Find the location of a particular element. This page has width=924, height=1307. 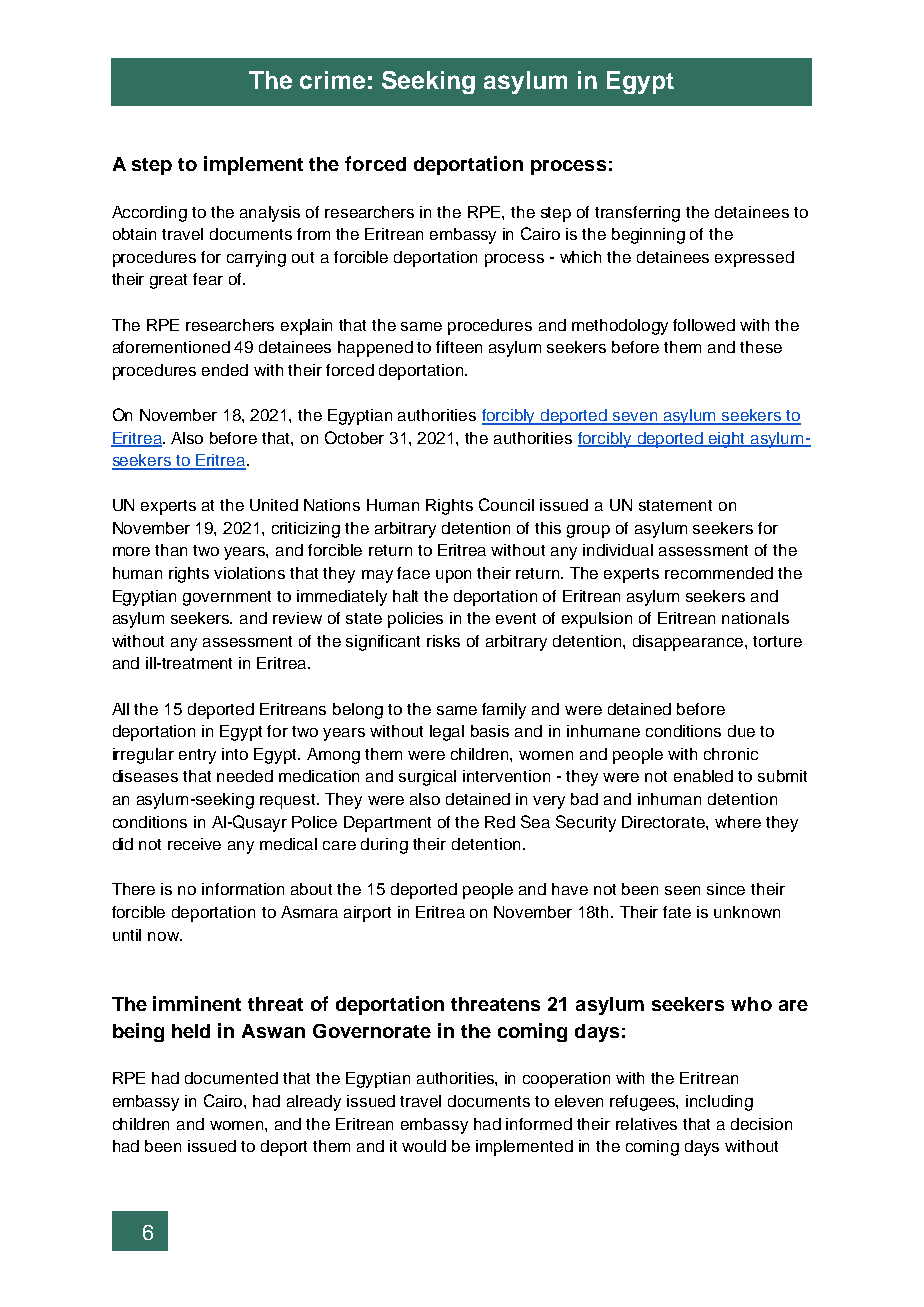

United is located at coordinates (274, 505).
